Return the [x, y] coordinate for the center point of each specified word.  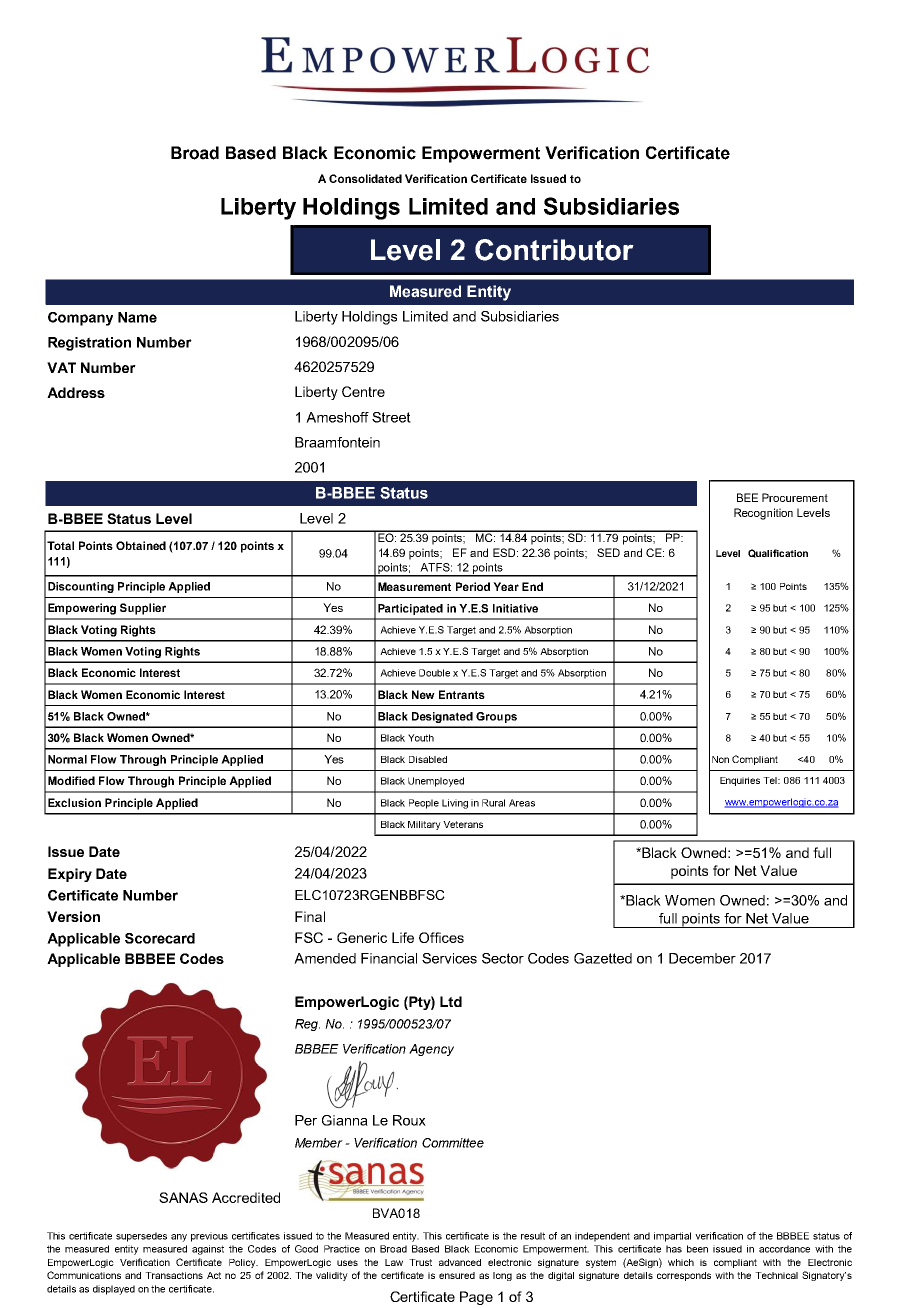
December [702, 958]
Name [137, 317]
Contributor [554, 250]
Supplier [143, 609]
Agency [431, 1050]
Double [434, 673]
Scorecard [160, 938]
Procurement [795, 497]
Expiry [70, 875]
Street [391, 417]
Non [720, 759]
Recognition [763, 514]
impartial [672, 1237]
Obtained [141, 545]
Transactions [174, 1275]
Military [424, 825]
